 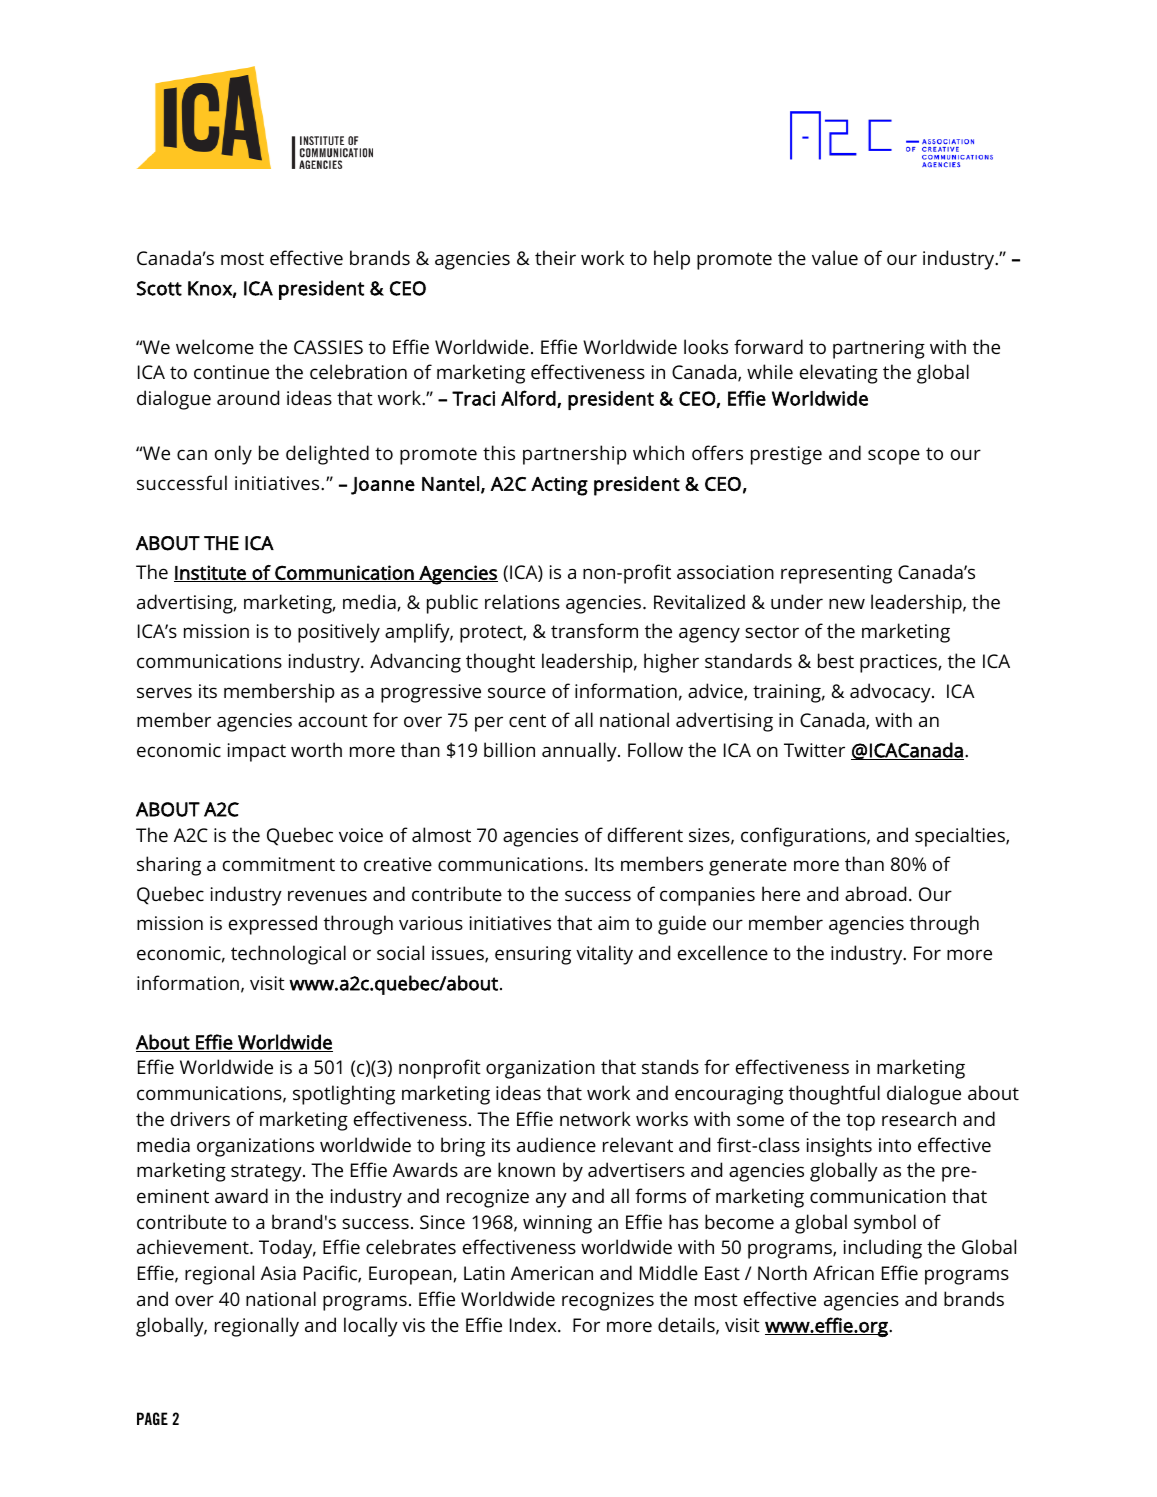 What do you see at coordinates (835, 257) in the document?
I see `value` at bounding box center [835, 257].
